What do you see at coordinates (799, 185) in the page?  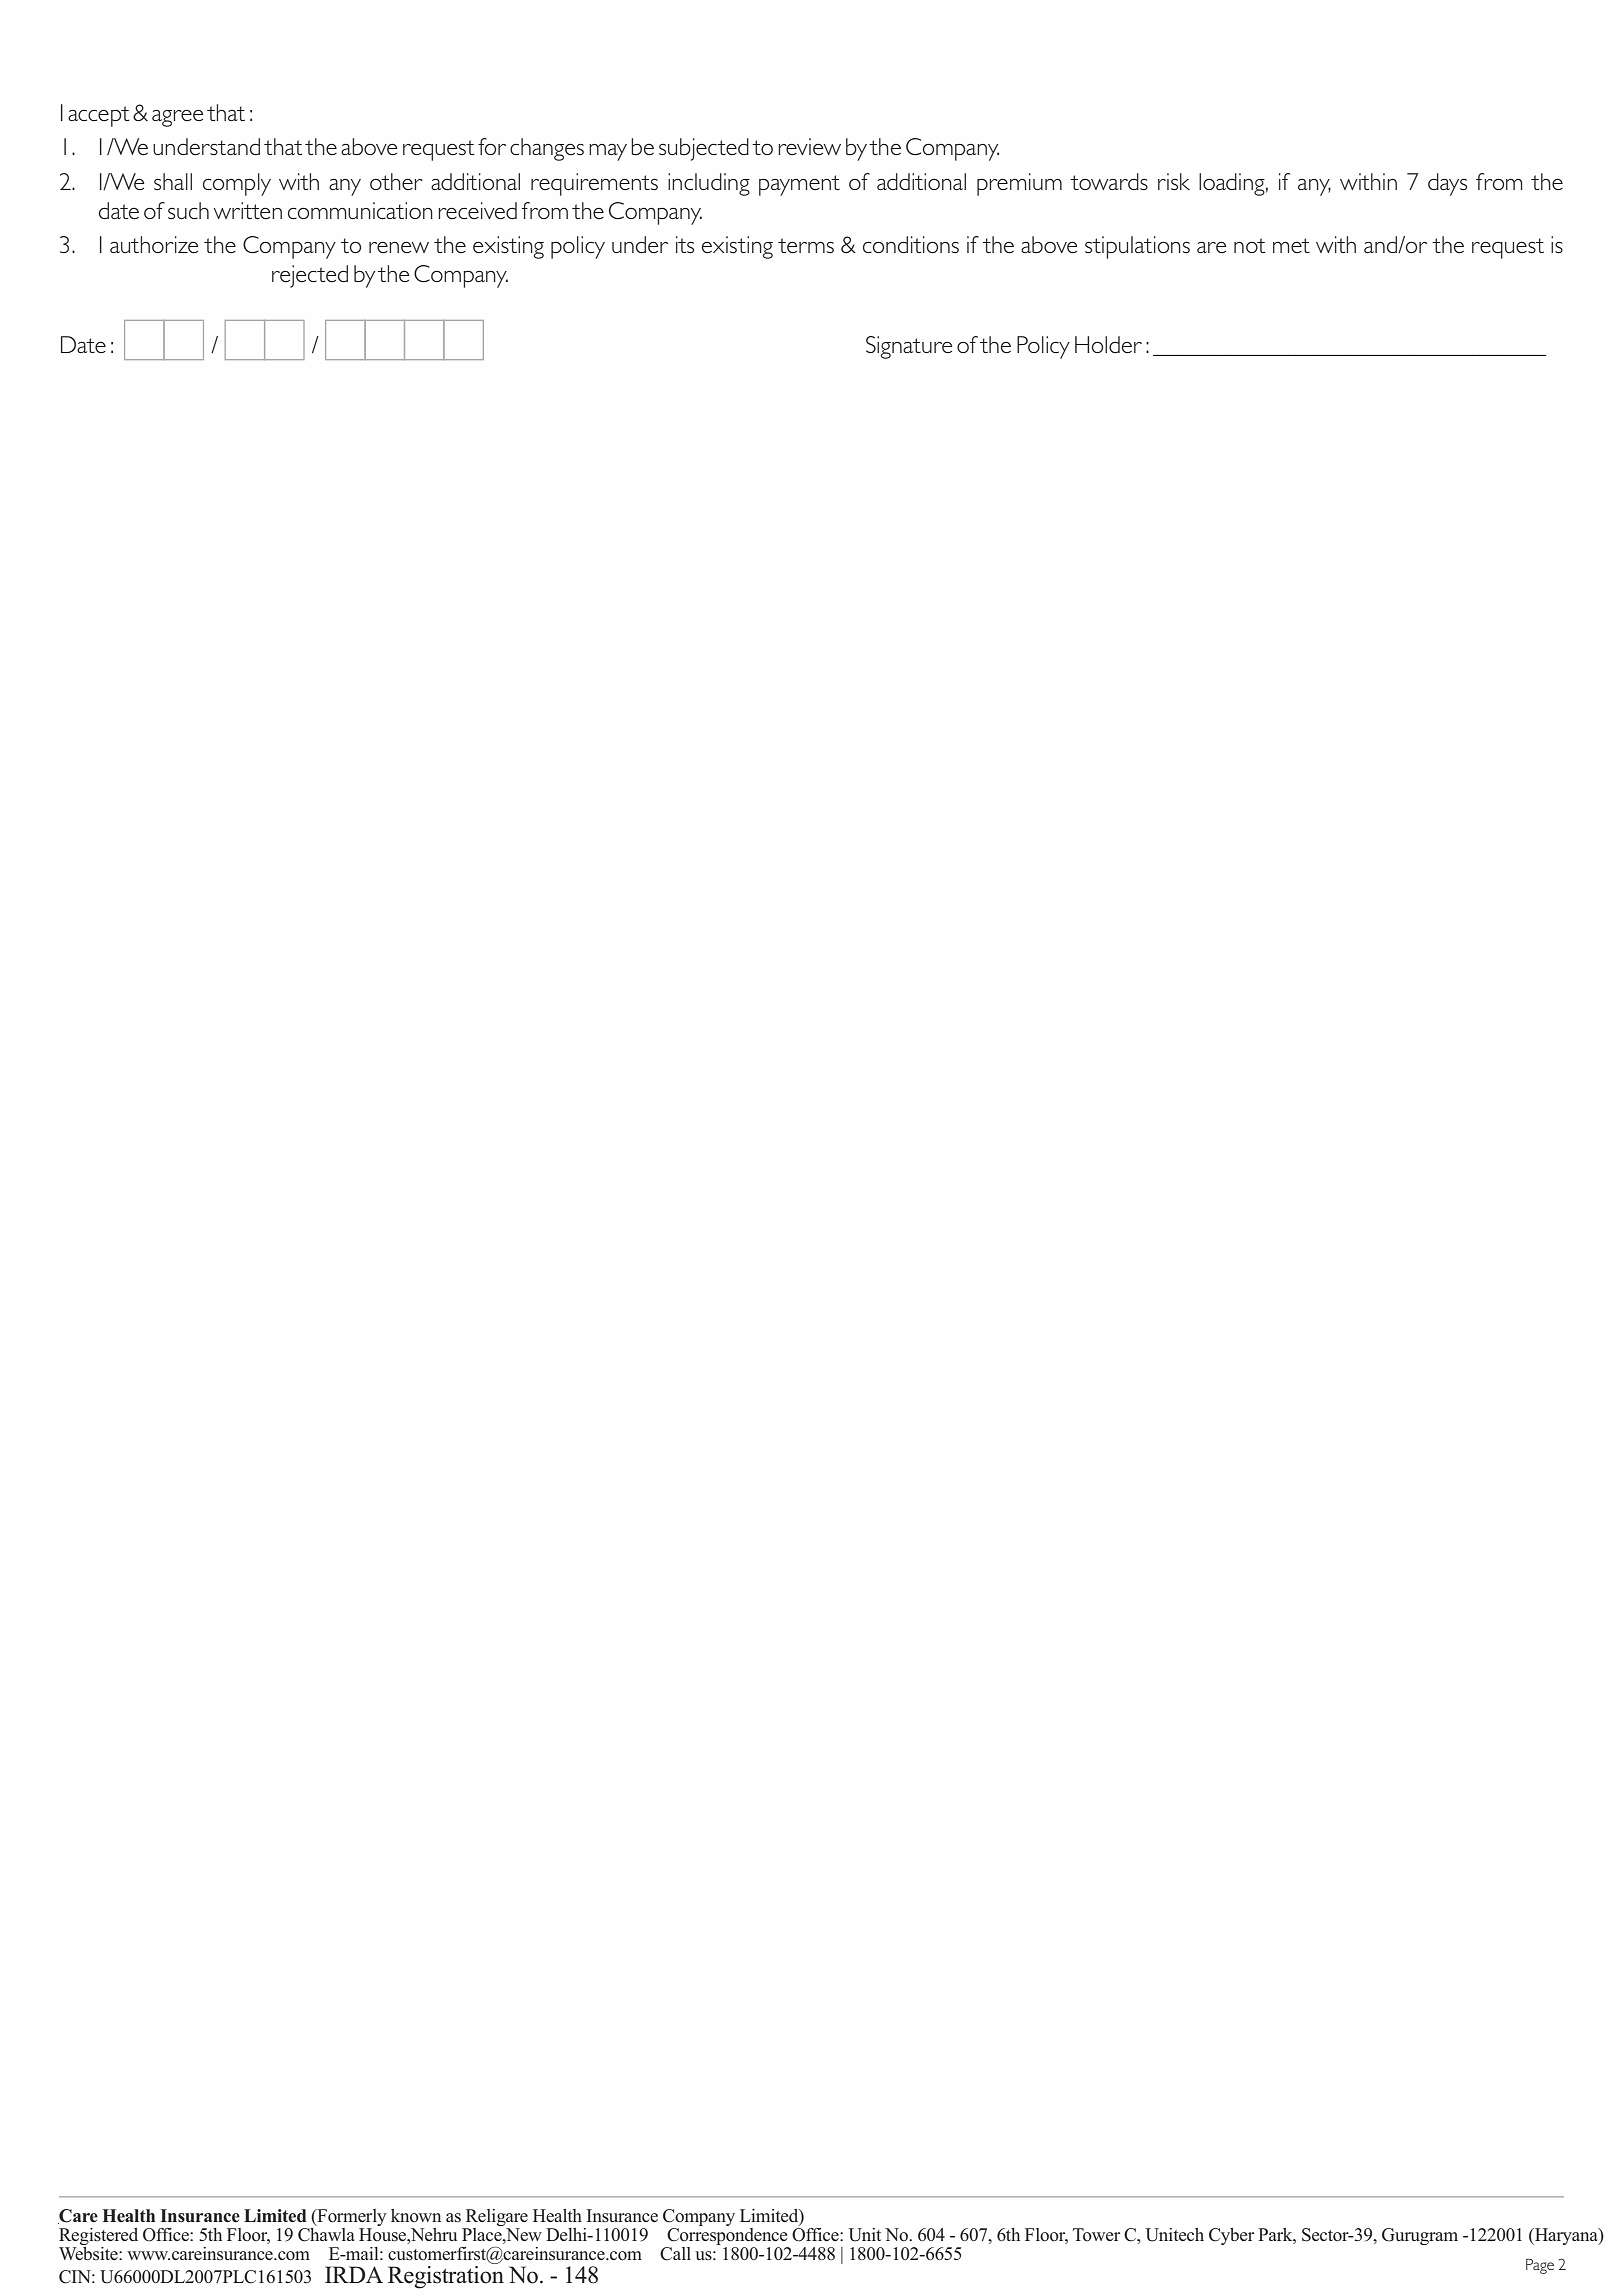 I see `payment` at bounding box center [799, 185].
